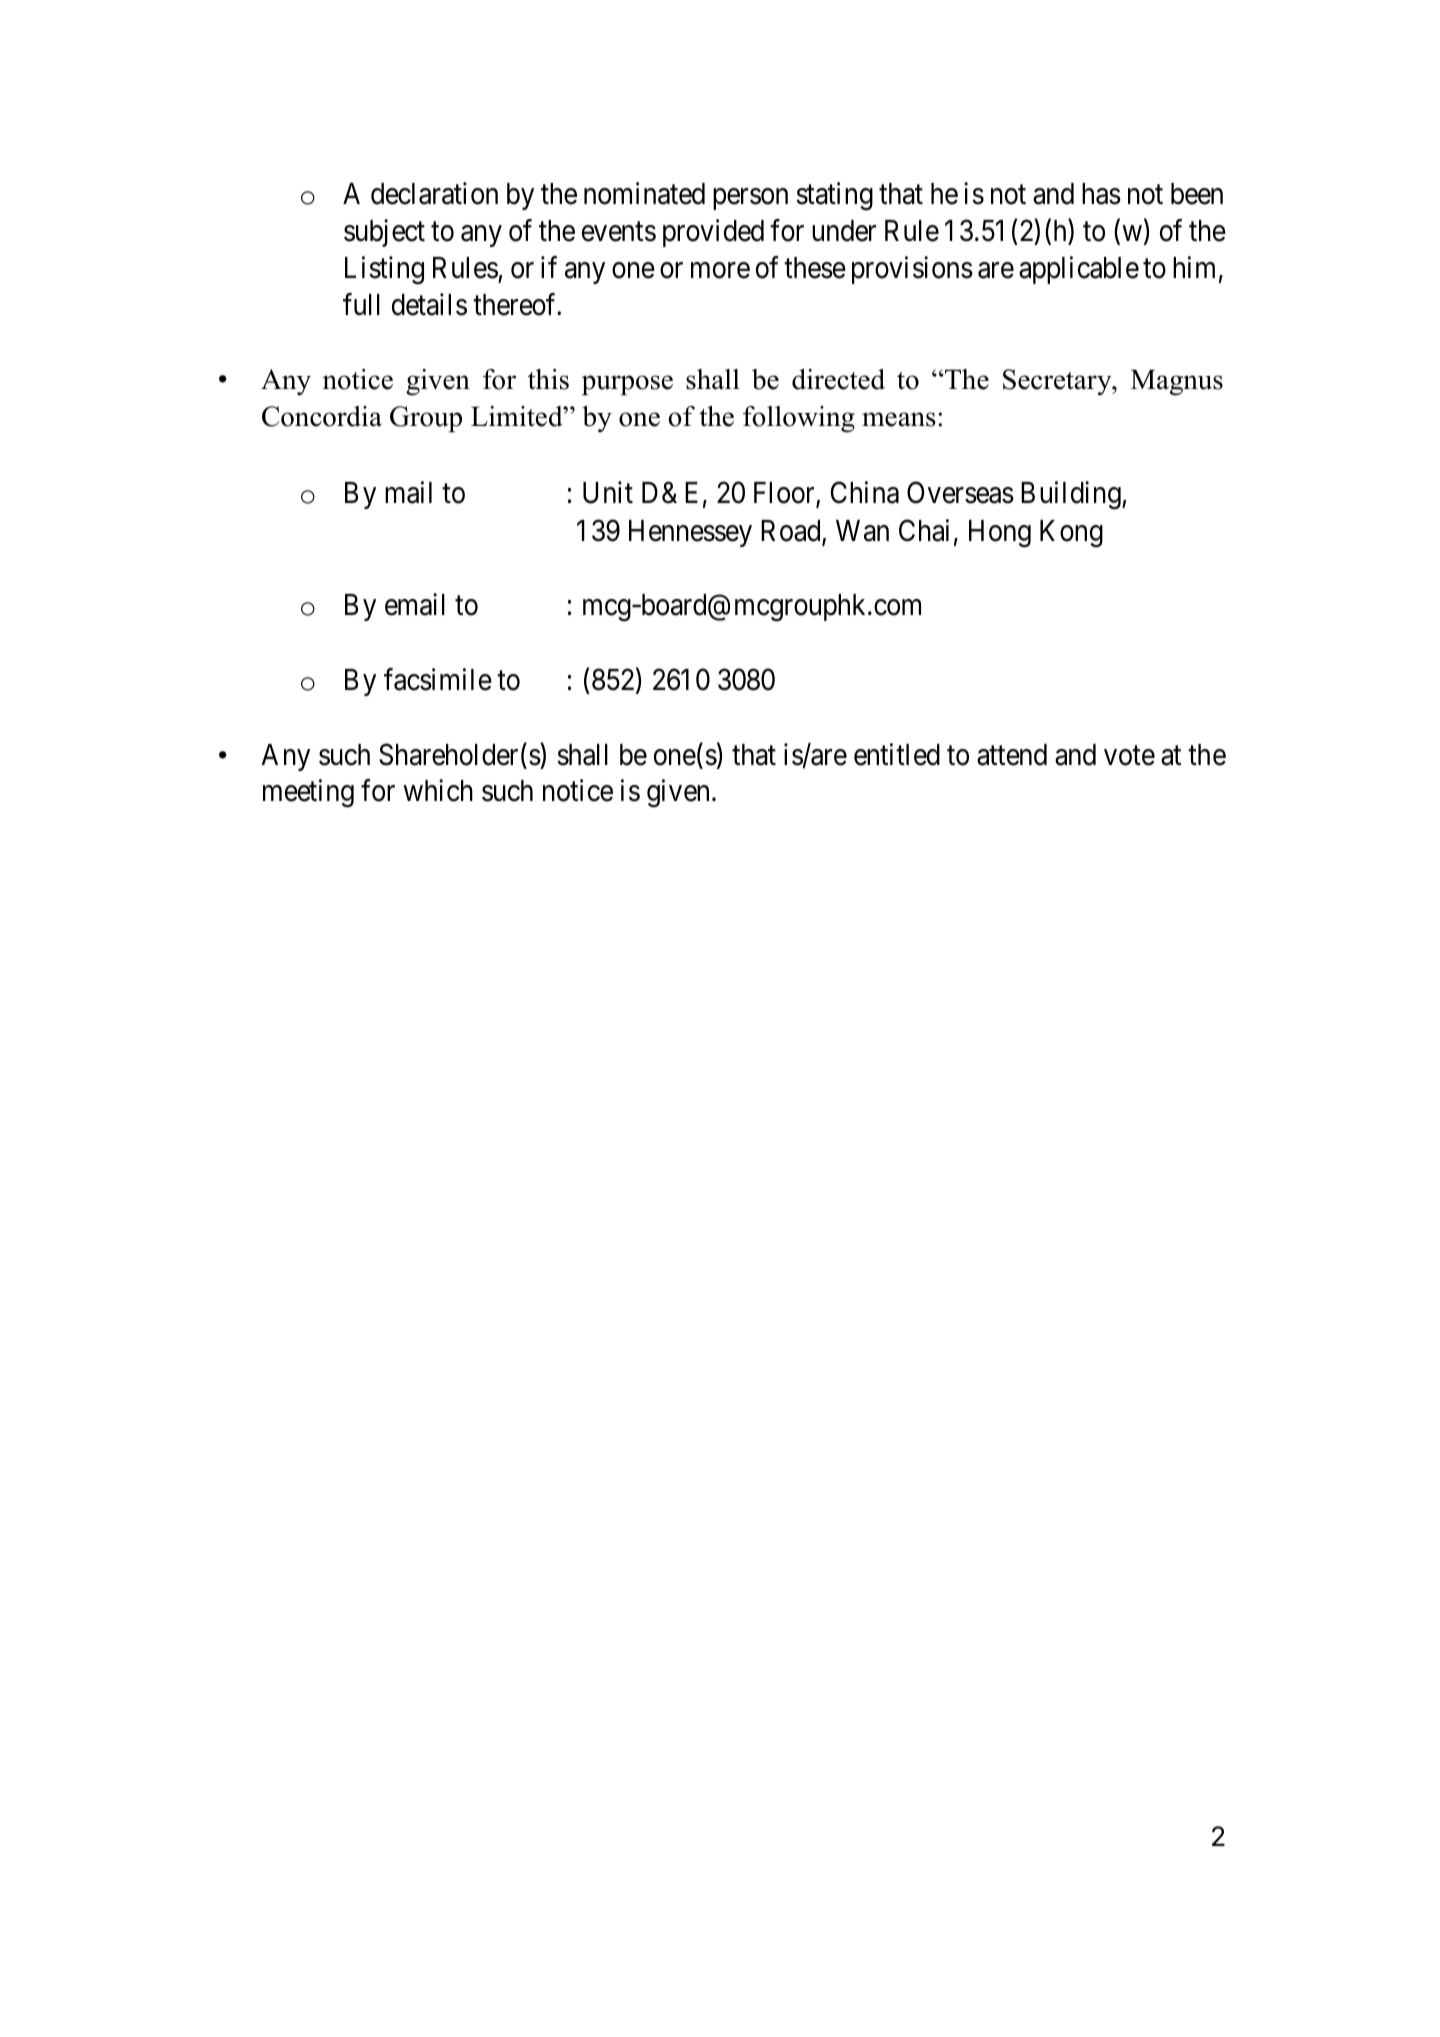 The image size is (1440, 2037). What do you see at coordinates (608, 492) in the document?
I see `Unit` at bounding box center [608, 492].
